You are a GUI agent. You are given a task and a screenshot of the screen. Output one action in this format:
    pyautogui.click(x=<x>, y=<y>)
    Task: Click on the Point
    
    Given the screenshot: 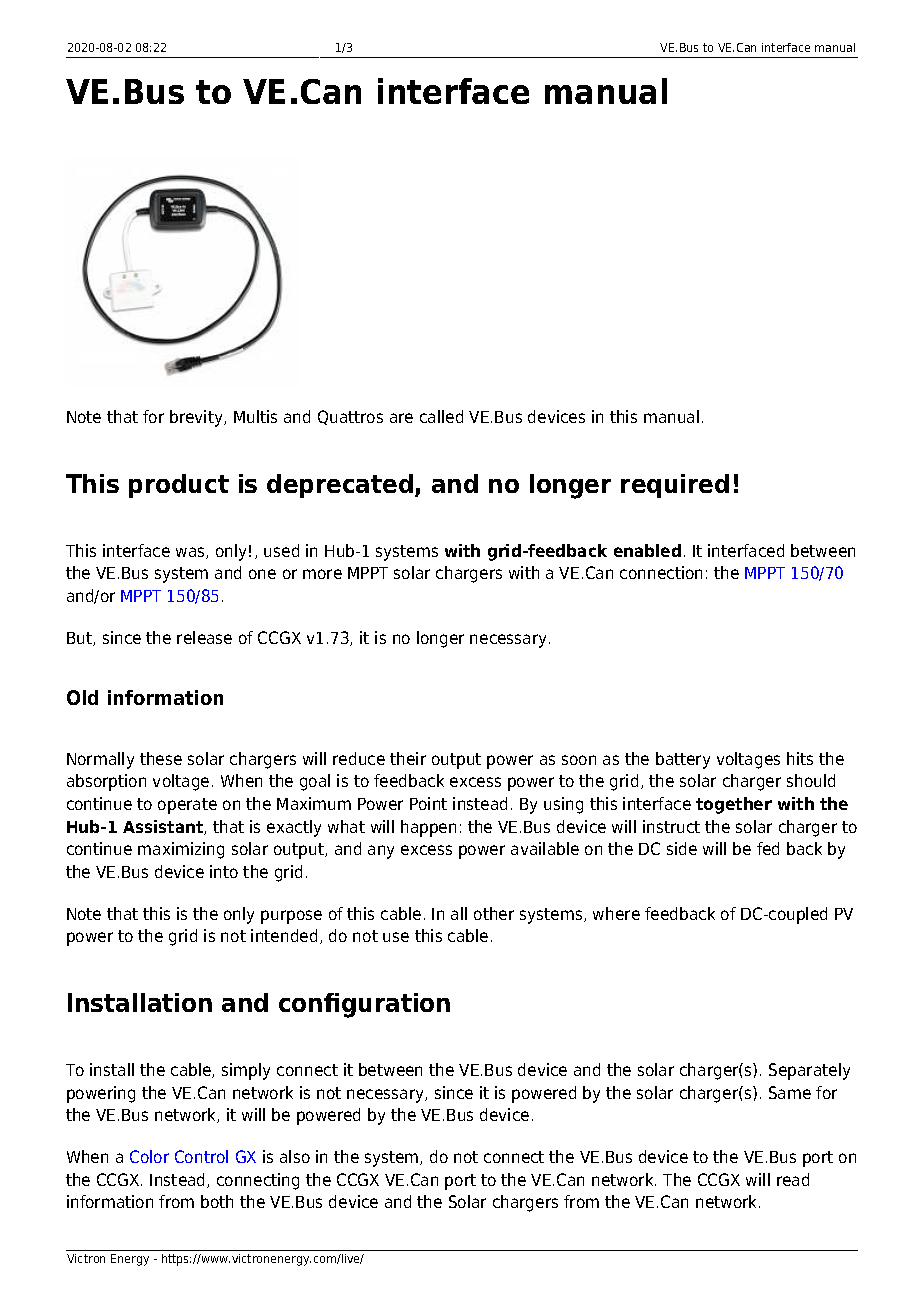 What is the action you would take?
    pyautogui.click(x=428, y=803)
